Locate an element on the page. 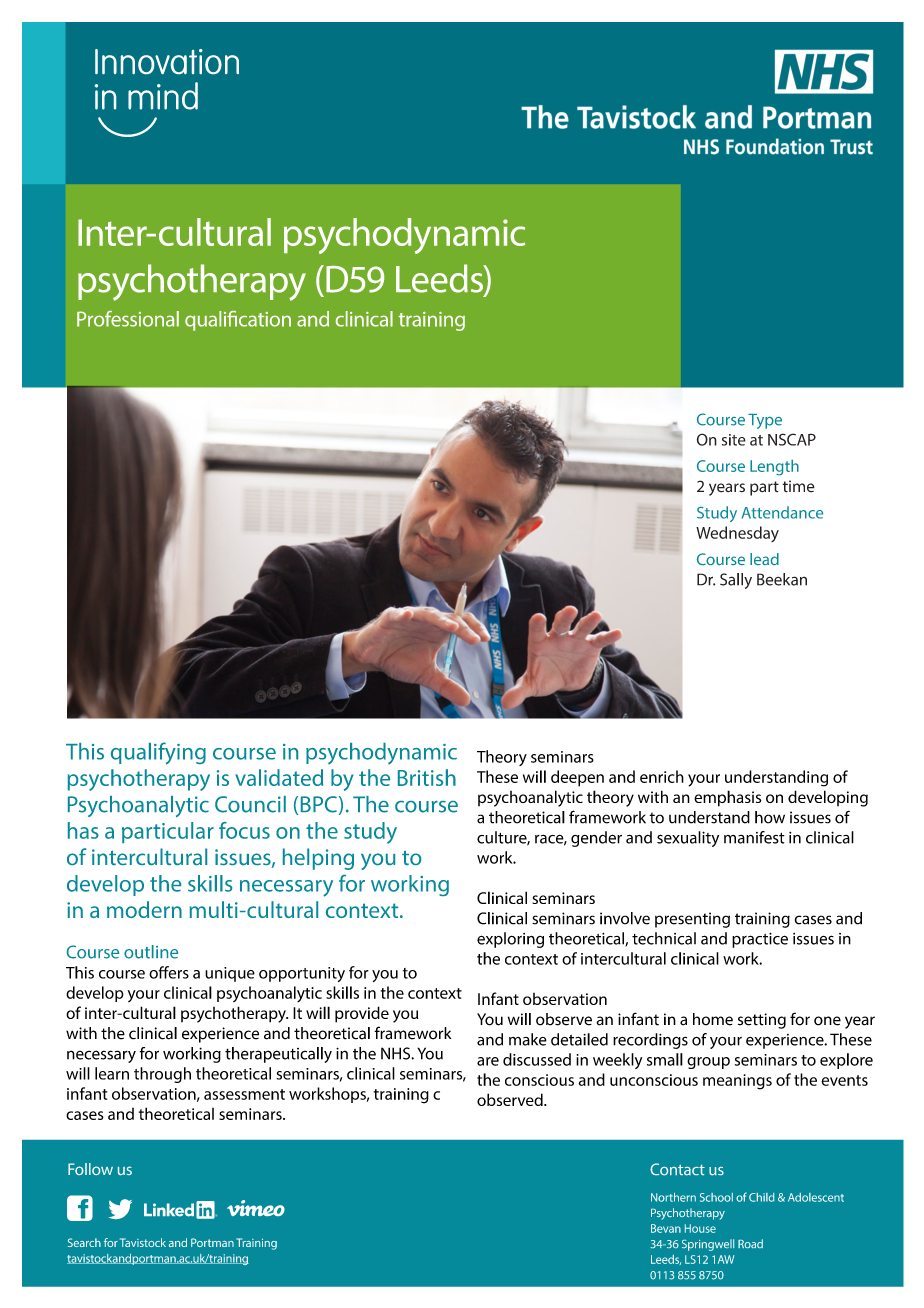 This document has height=1308, width=924. setting is located at coordinates (762, 1021).
